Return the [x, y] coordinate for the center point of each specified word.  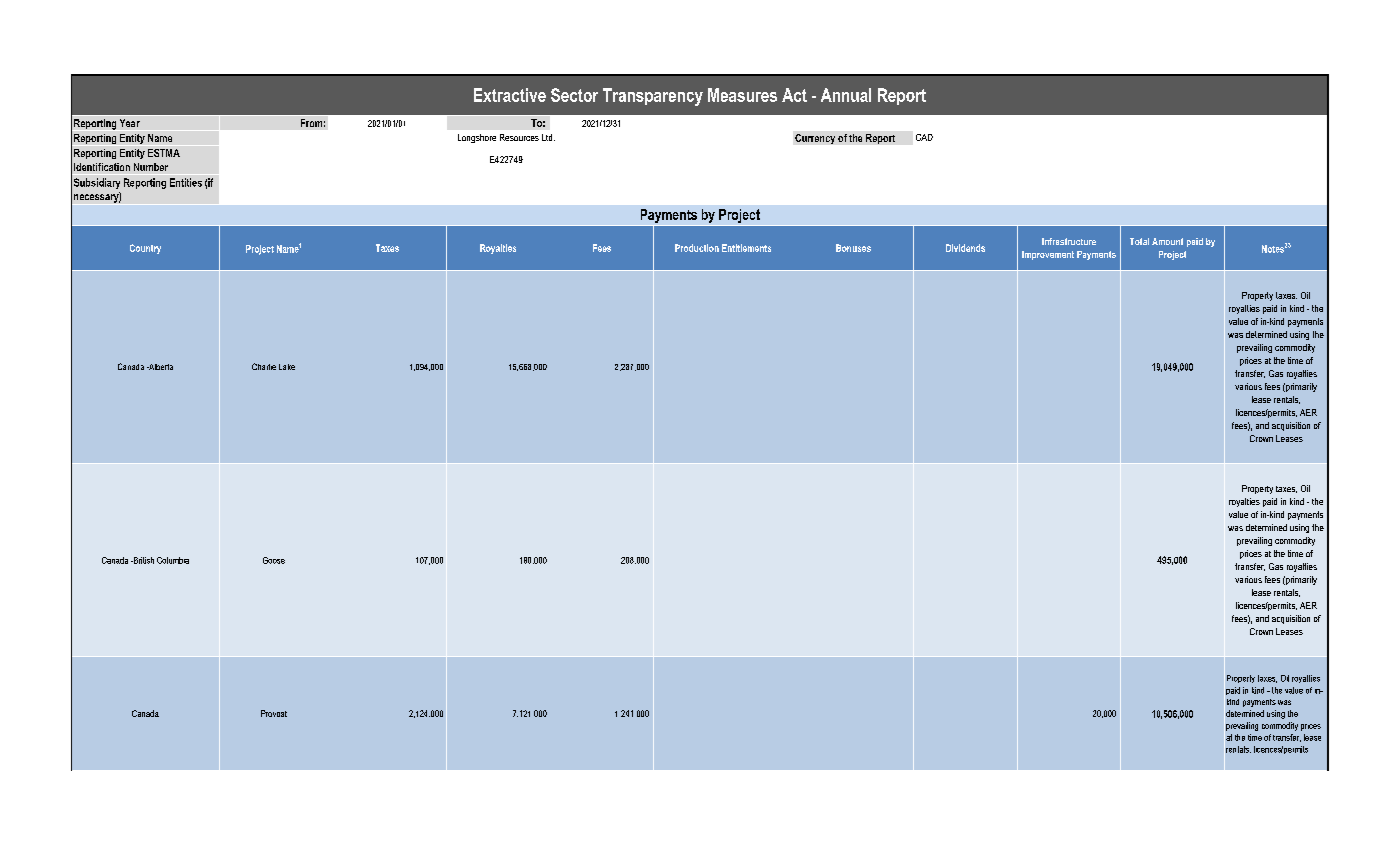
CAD [924, 137]
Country [145, 249]
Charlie [264, 366]
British [142, 560]
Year [130, 123]
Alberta [160, 367]
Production [697, 248]
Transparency [653, 97]
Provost [274, 713]
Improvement [1048, 255]
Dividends [965, 248]
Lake [287, 367]
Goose [274, 560]
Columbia [173, 560]
